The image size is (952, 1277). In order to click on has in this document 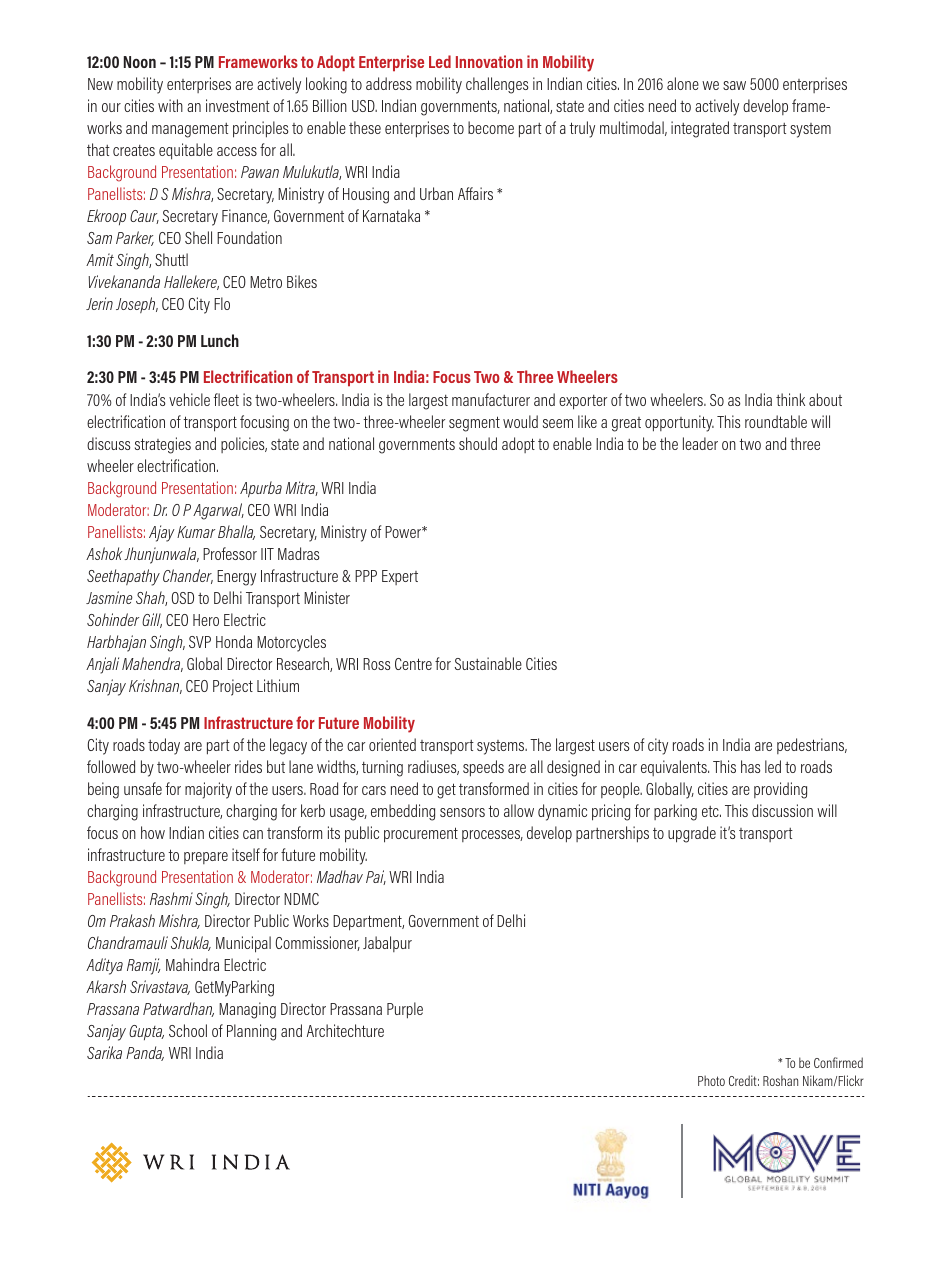, I will do `click(751, 766)`.
